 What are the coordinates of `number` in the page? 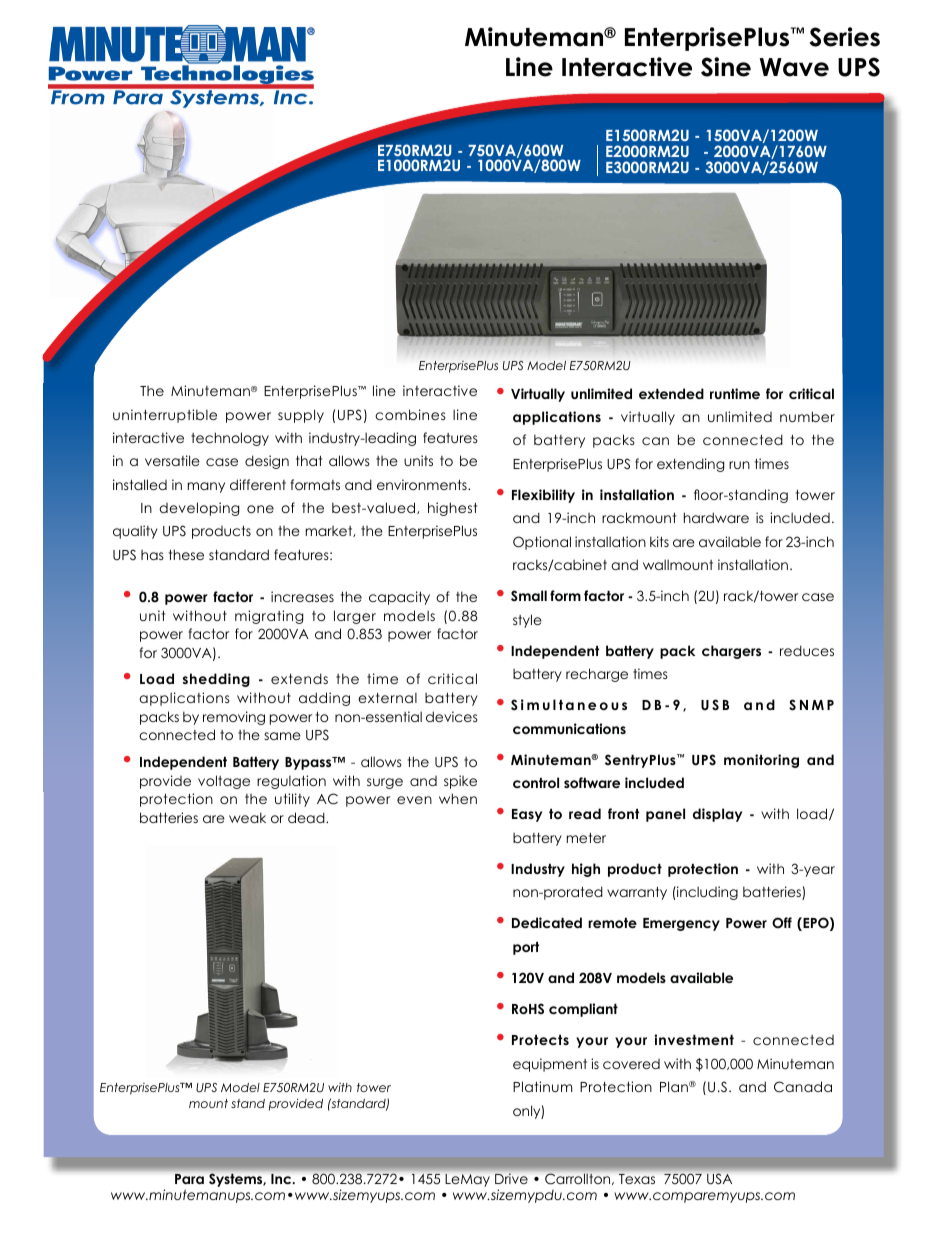 It's located at (807, 416).
